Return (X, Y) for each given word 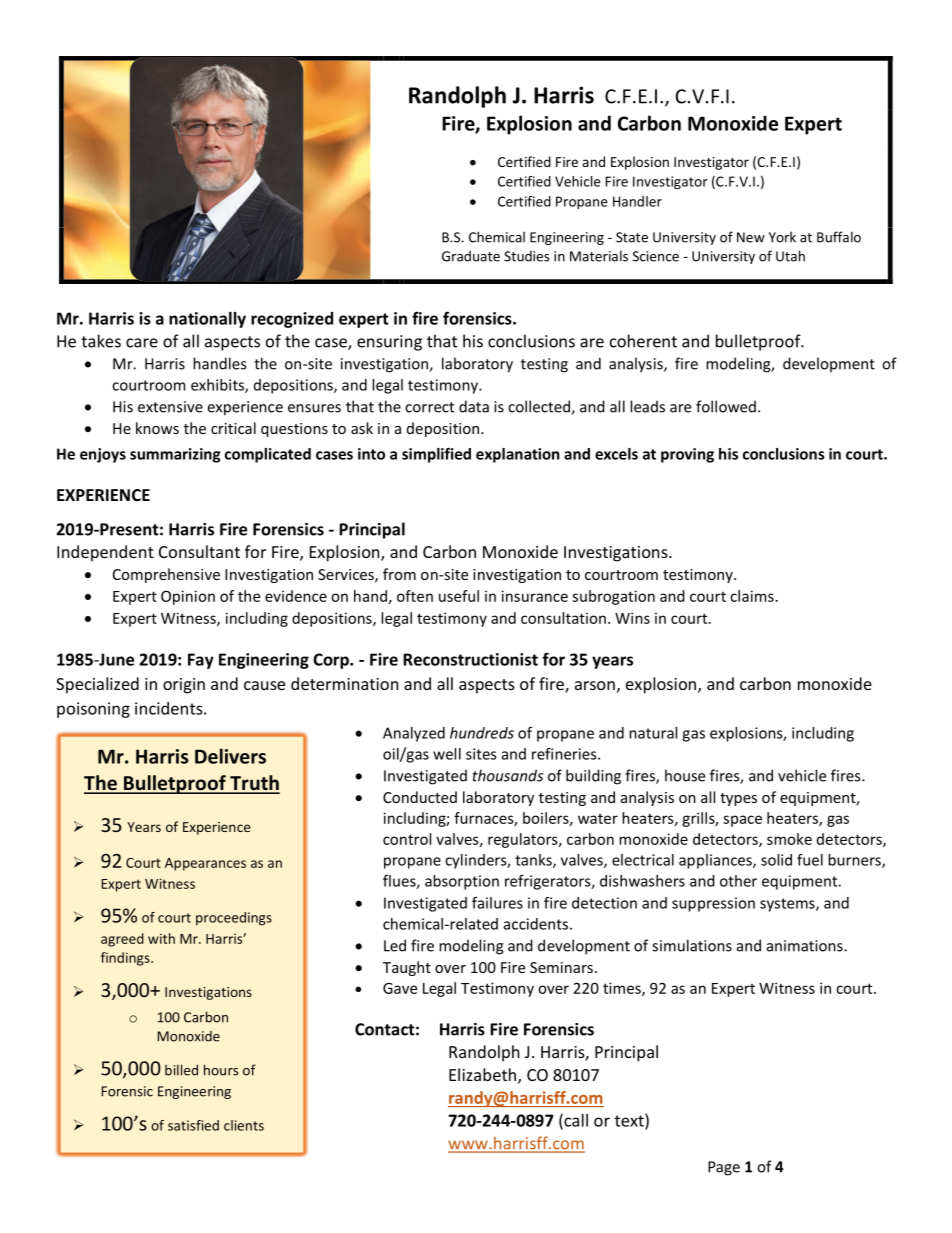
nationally (207, 320)
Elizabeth (482, 1074)
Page (724, 1168)
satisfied (193, 1125)
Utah (790, 256)
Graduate (471, 256)
